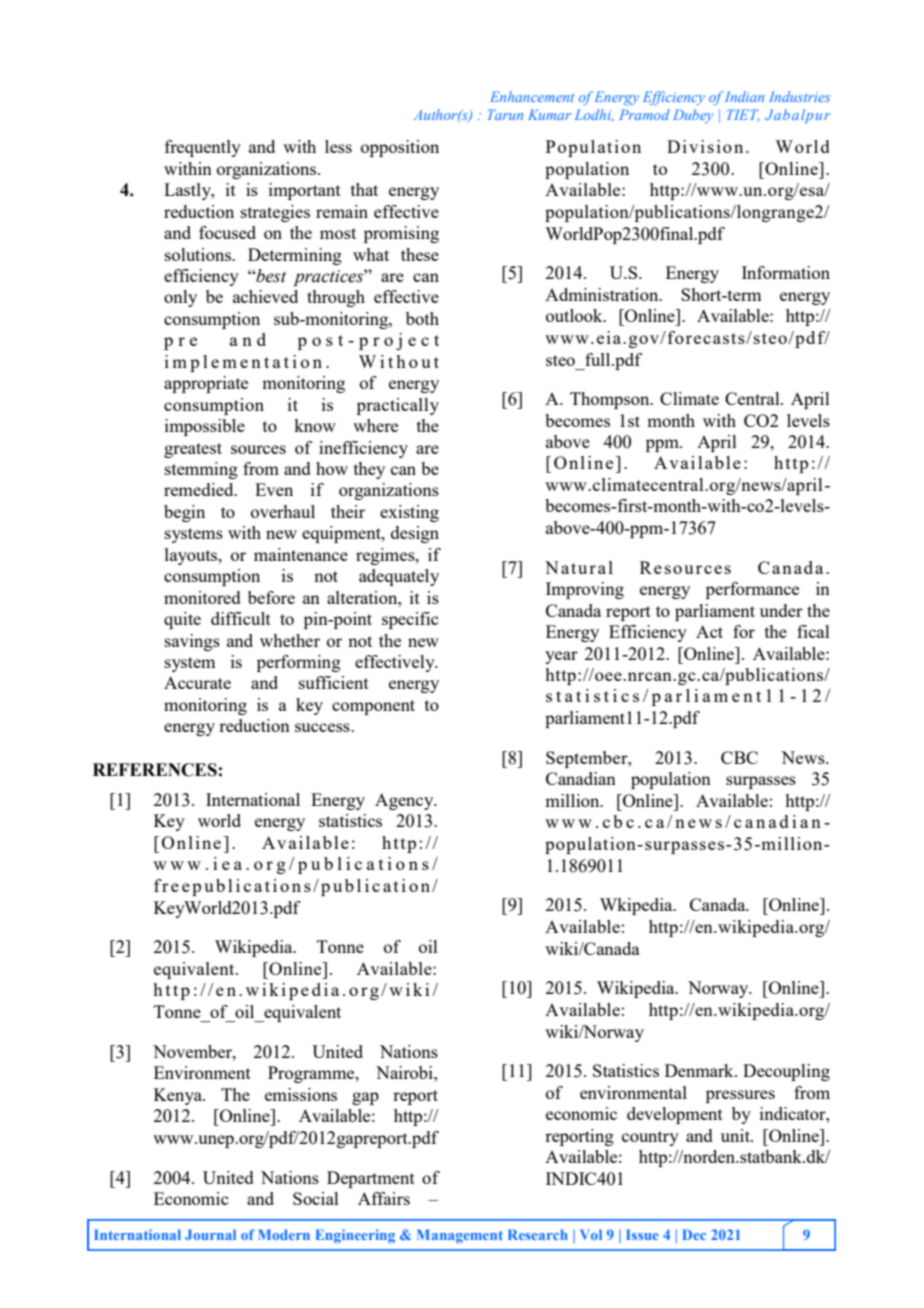 The height and width of the image is (1308, 924). What do you see at coordinates (210, 1234) in the image?
I see `Journal` at bounding box center [210, 1234].
